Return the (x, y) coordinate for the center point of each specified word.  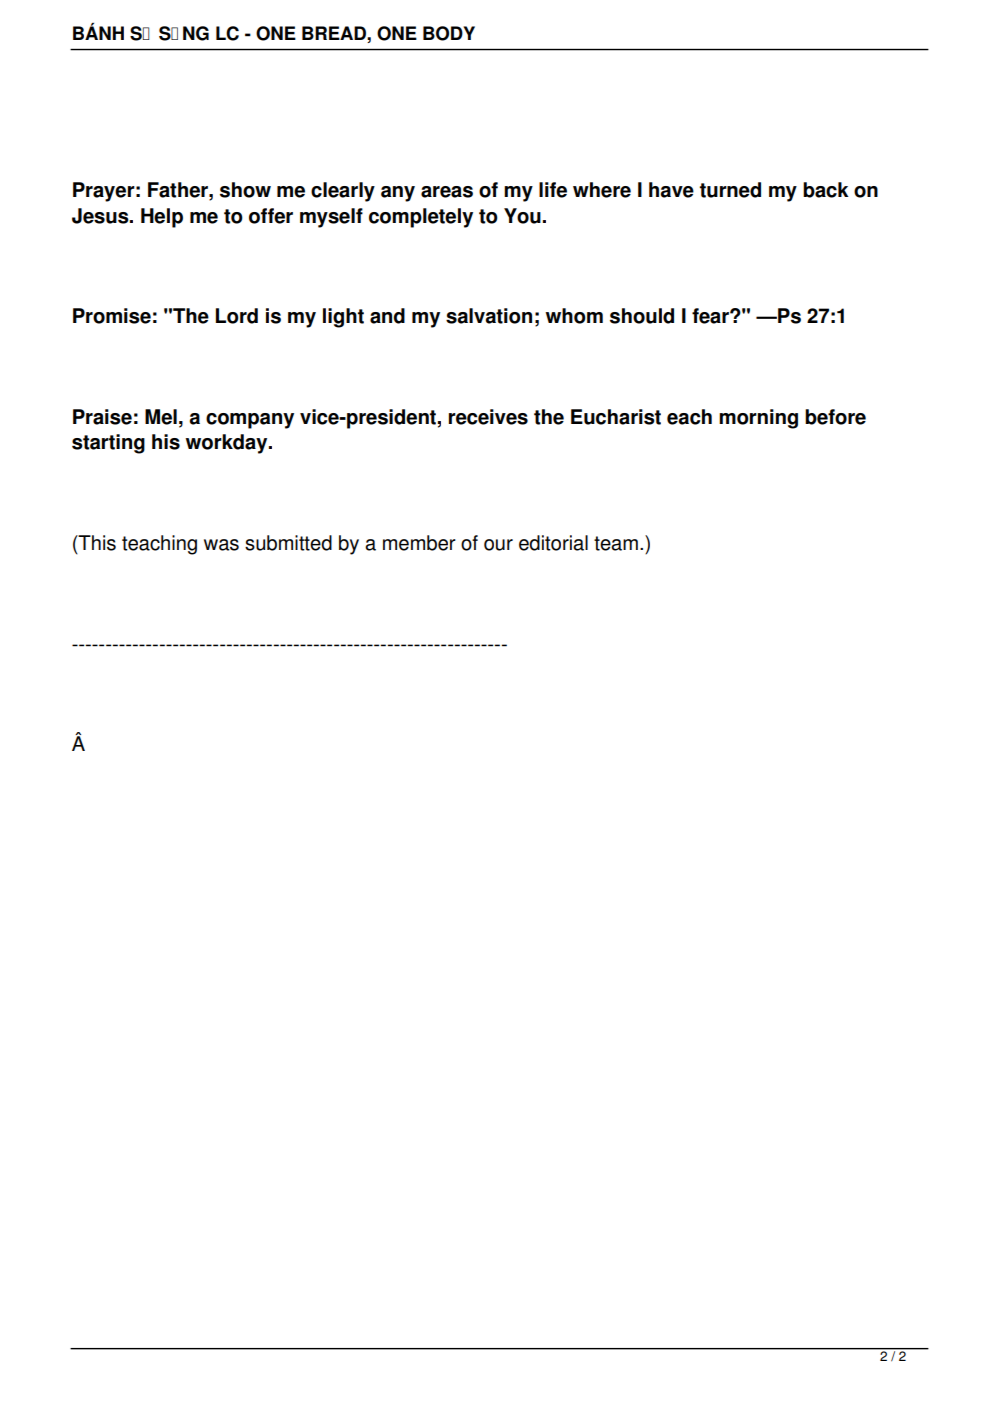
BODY (449, 33)
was (221, 545)
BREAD (335, 33)
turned (730, 190)
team (616, 543)
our (498, 545)
